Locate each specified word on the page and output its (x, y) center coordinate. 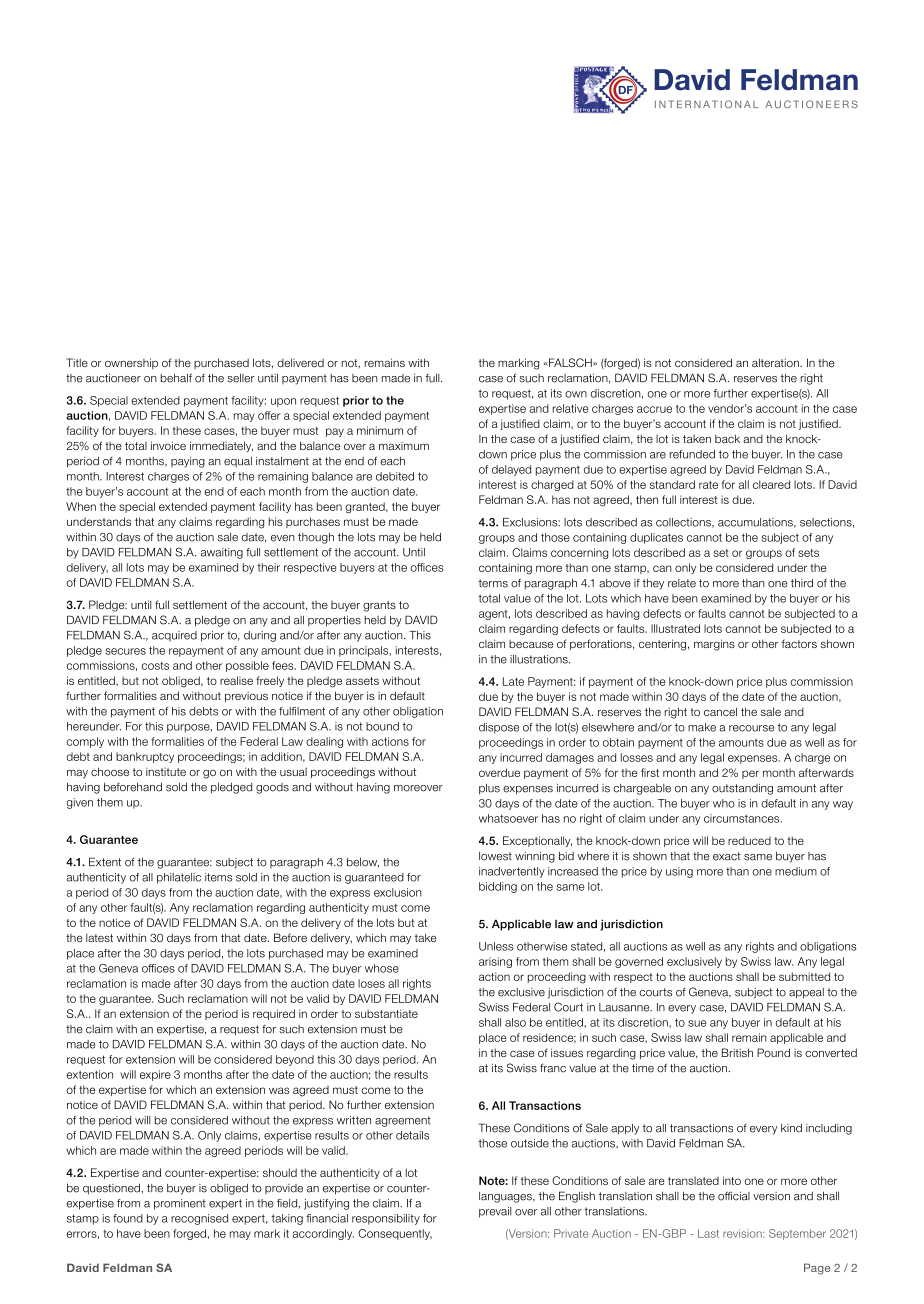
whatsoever (508, 818)
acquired (174, 636)
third (802, 583)
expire (155, 1075)
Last (708, 1233)
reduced (749, 840)
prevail (495, 1212)
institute (166, 771)
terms (493, 583)
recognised (199, 1219)
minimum (380, 430)
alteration (776, 362)
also (515, 1022)
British (737, 1052)
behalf (176, 378)
